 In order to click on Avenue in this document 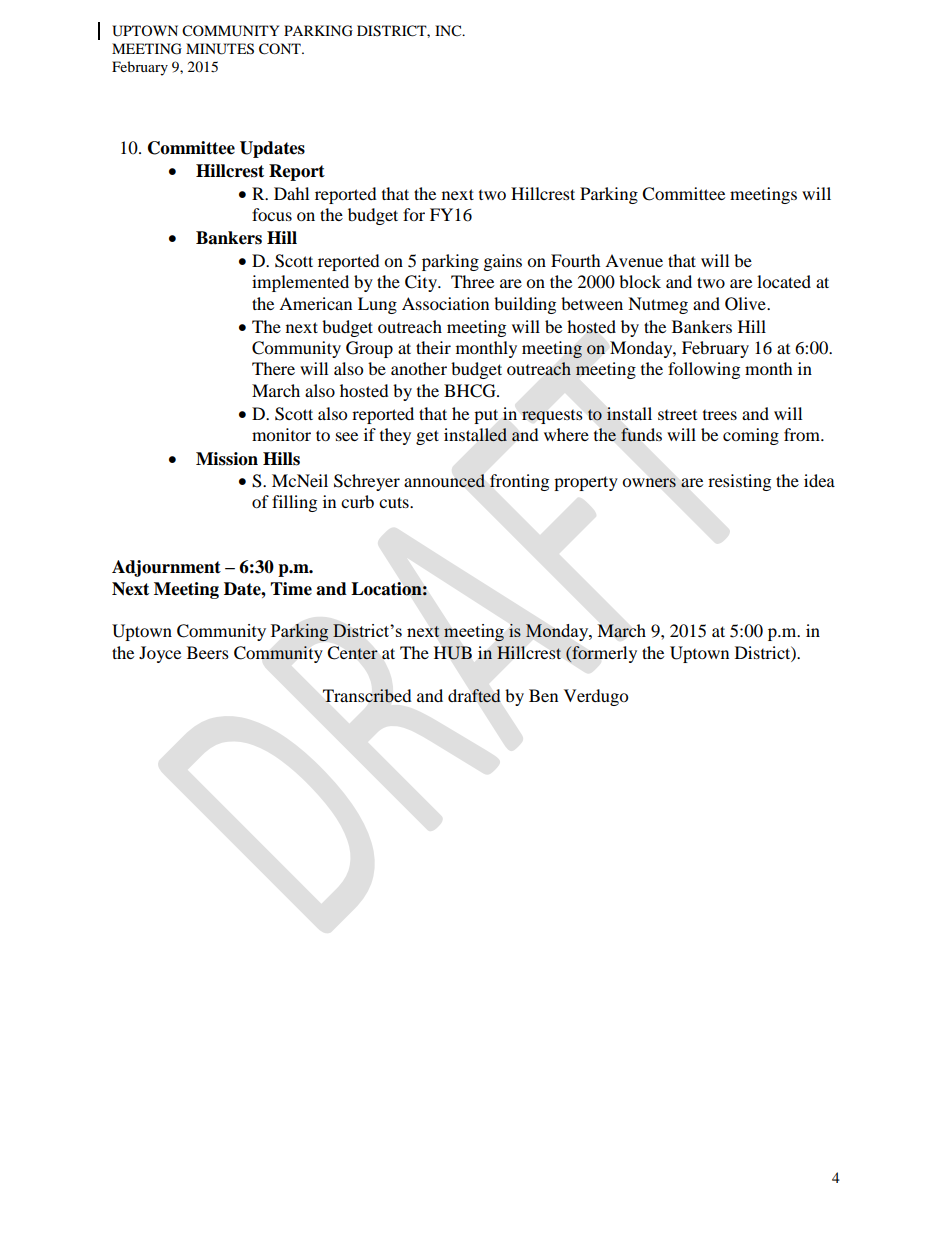, I will do `click(634, 260)`.
